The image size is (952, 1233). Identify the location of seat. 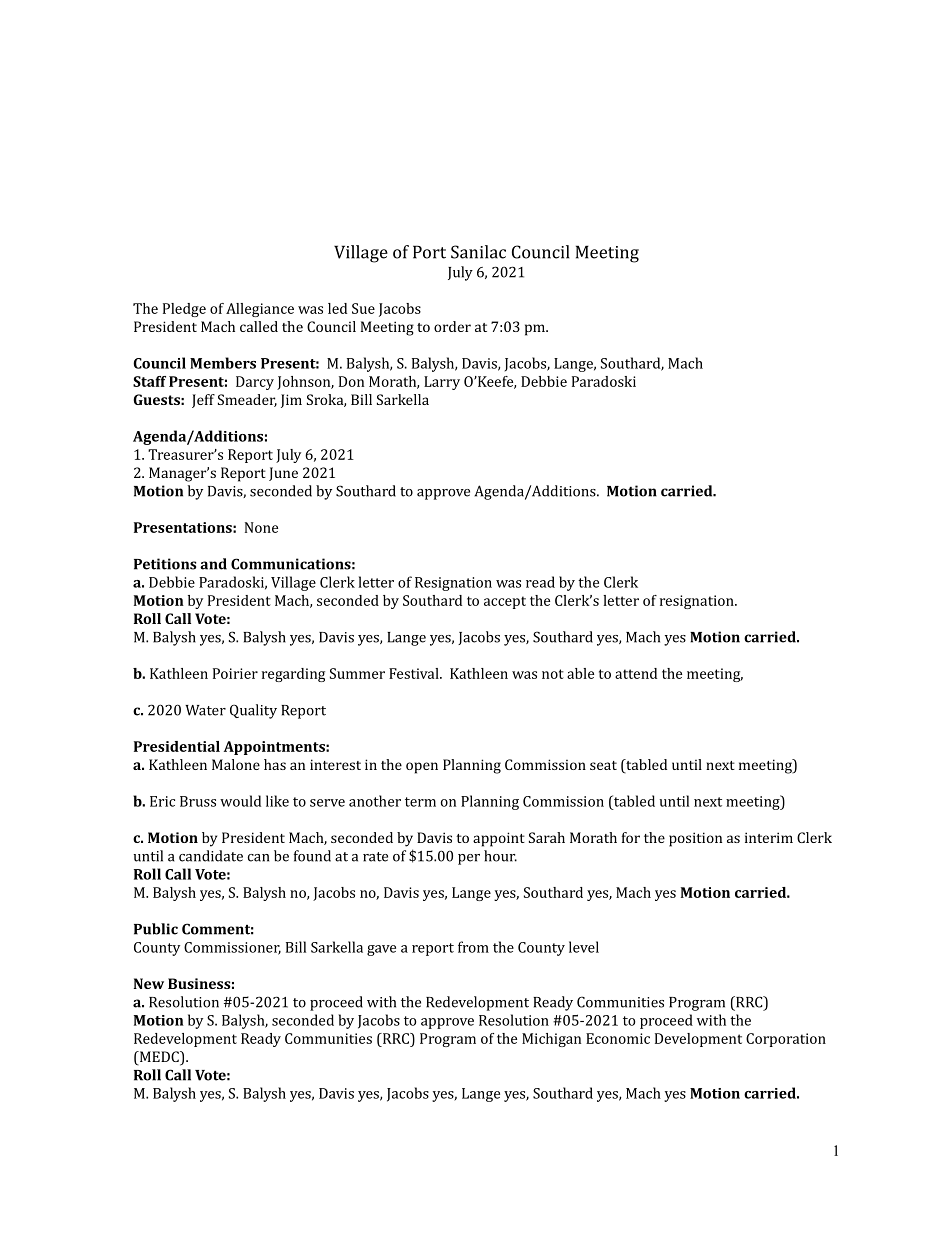
(603, 765).
